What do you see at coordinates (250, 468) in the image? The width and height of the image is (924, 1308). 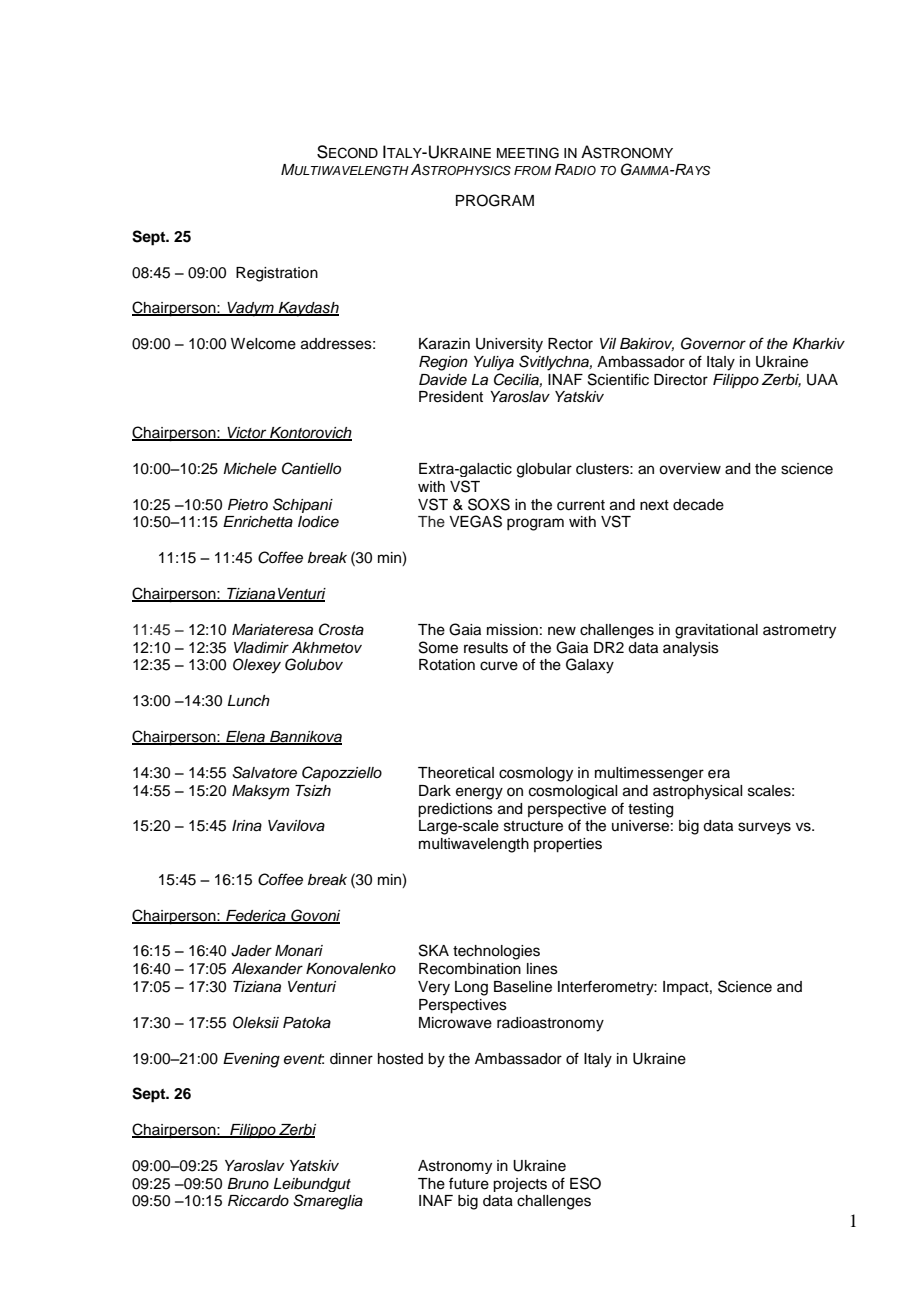 I see `Michele` at bounding box center [250, 468].
